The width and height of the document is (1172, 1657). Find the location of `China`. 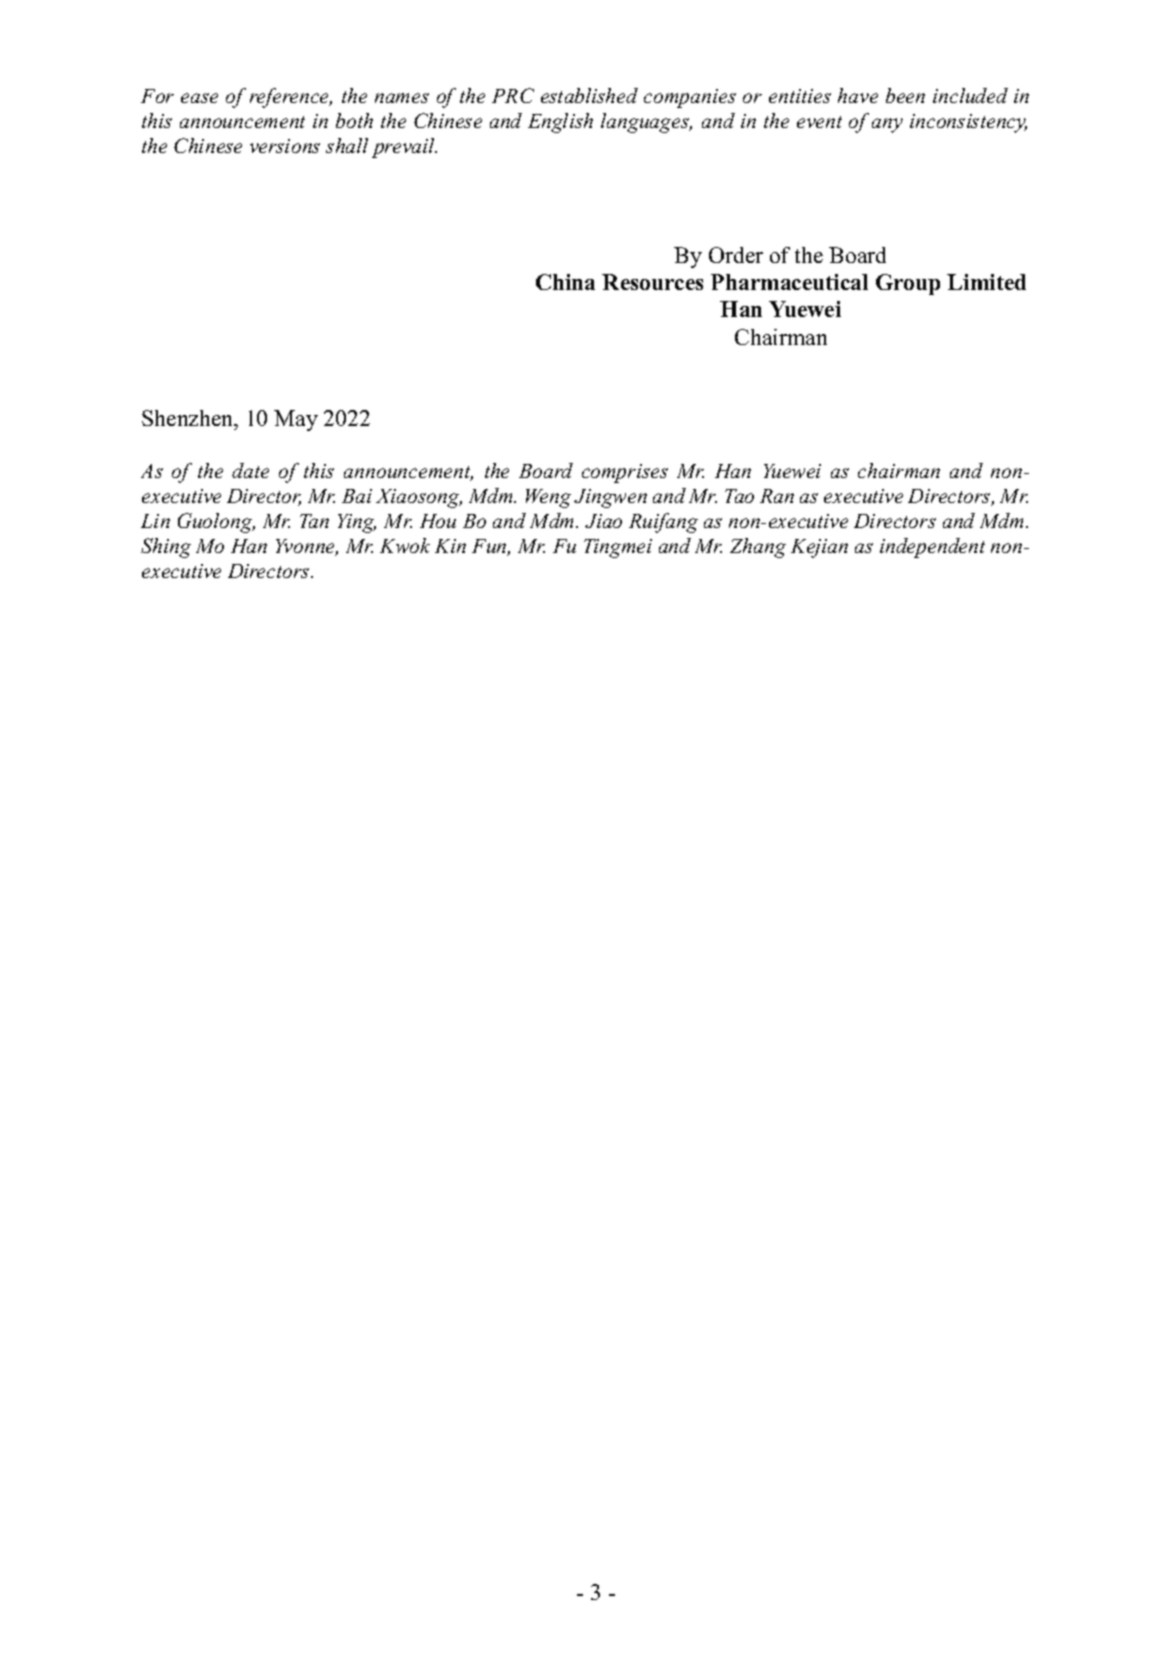

China is located at coordinates (565, 282).
